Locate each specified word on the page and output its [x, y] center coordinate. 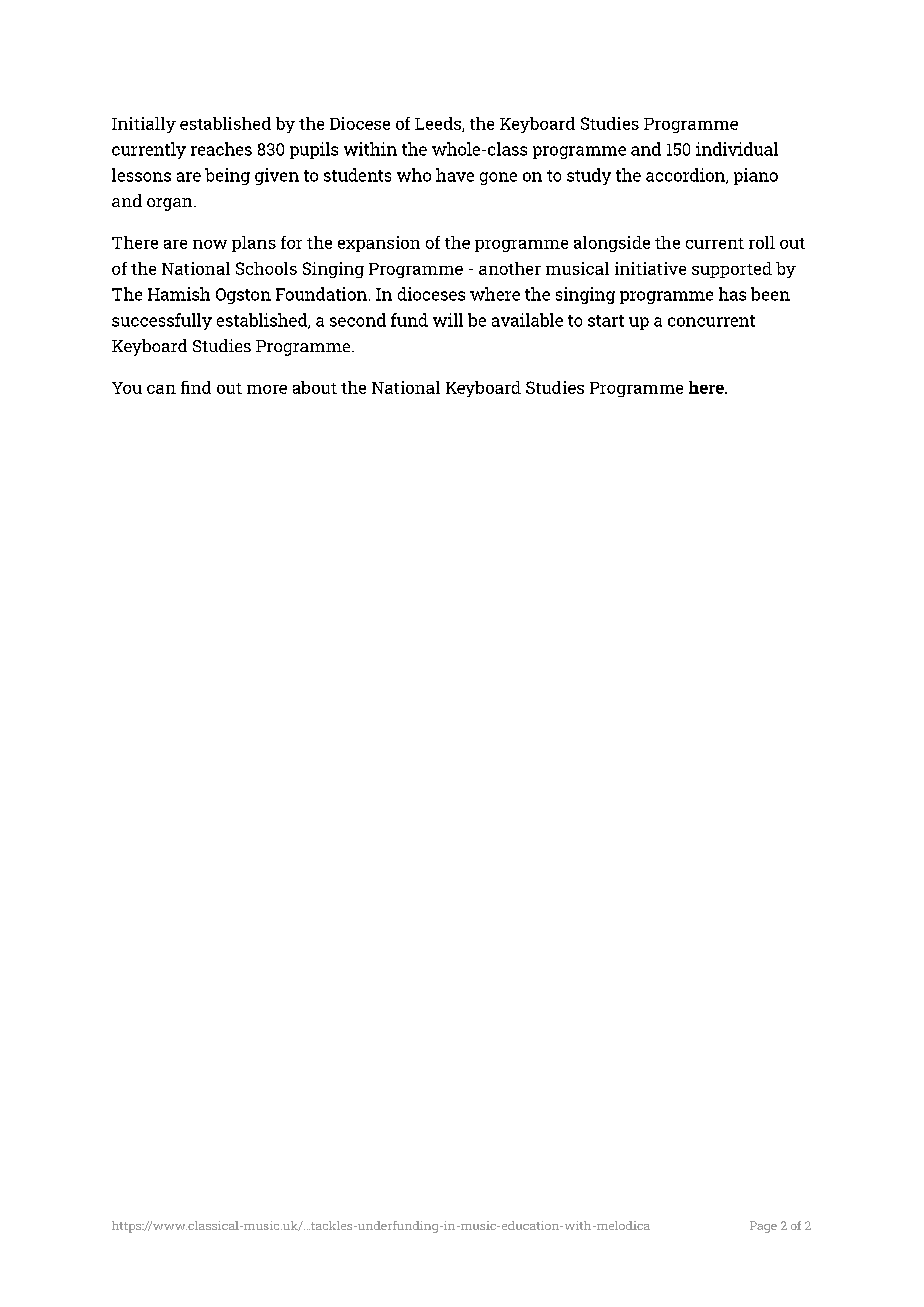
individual [737, 149]
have [455, 175]
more [267, 389]
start [606, 321]
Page [763, 1227]
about [315, 387]
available [527, 320]
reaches [221, 149]
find [196, 387]
